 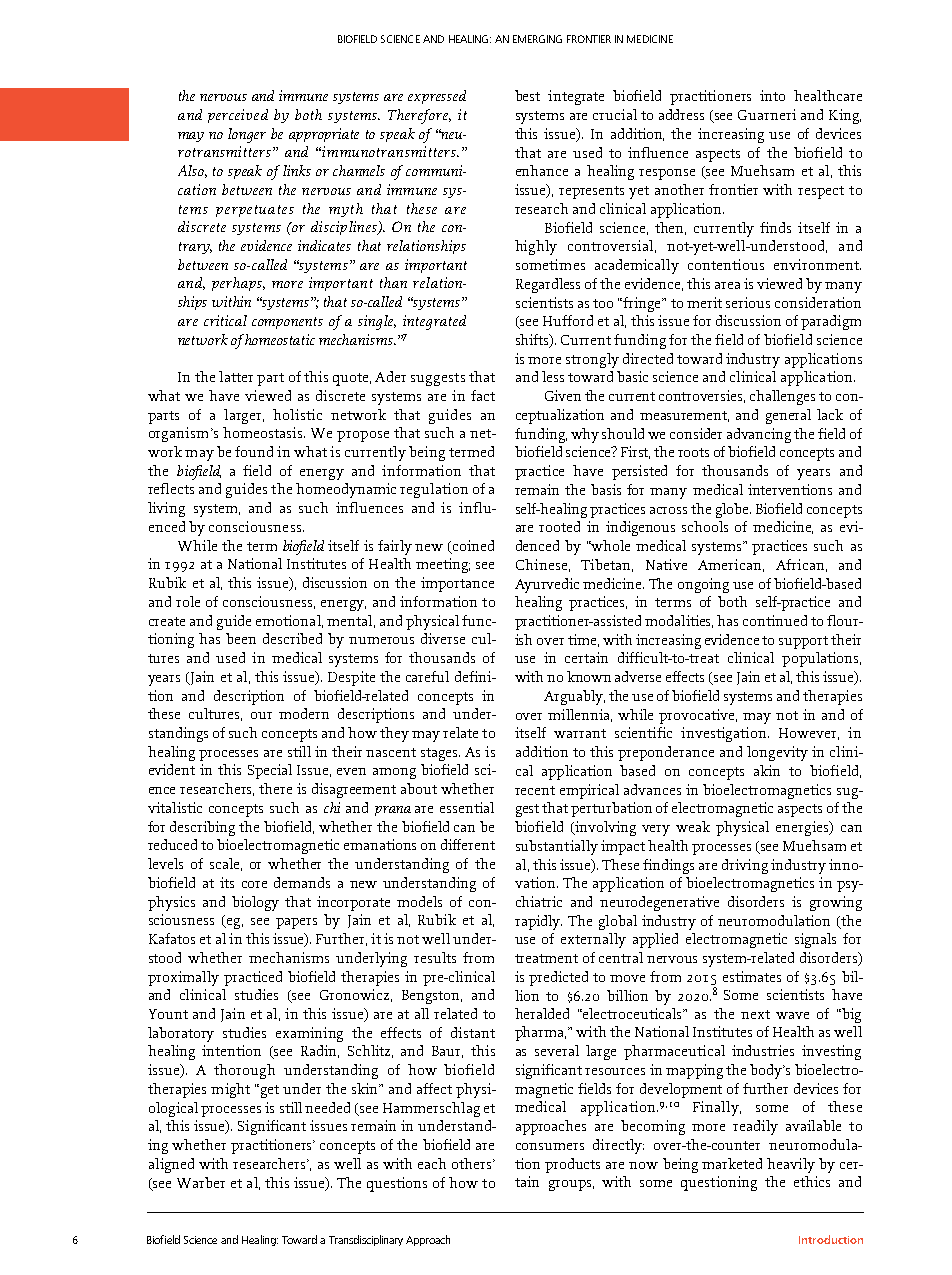 I want to click on Ayurvedic, so click(x=547, y=585).
